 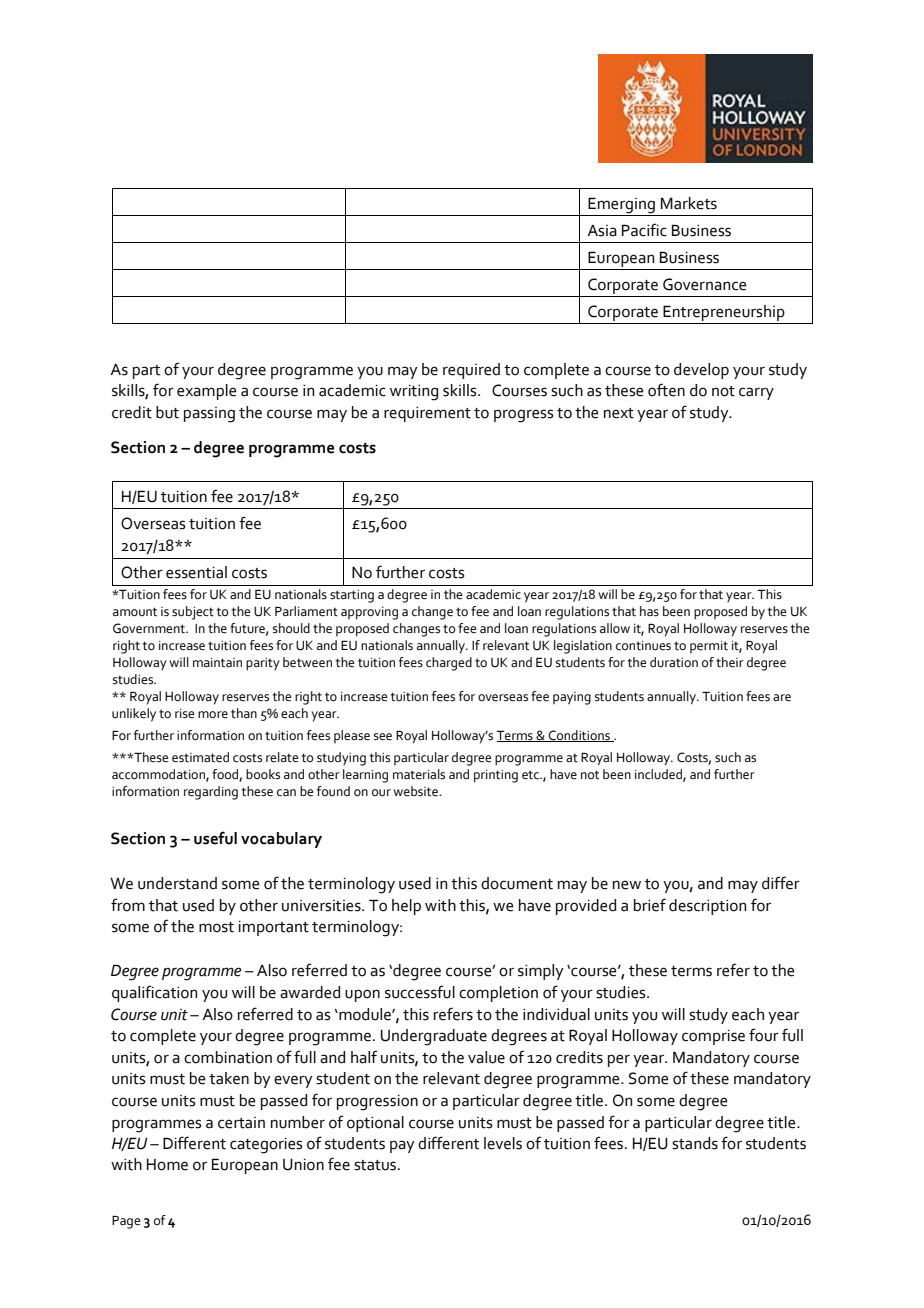 I want to click on charged, so click(x=449, y=664).
